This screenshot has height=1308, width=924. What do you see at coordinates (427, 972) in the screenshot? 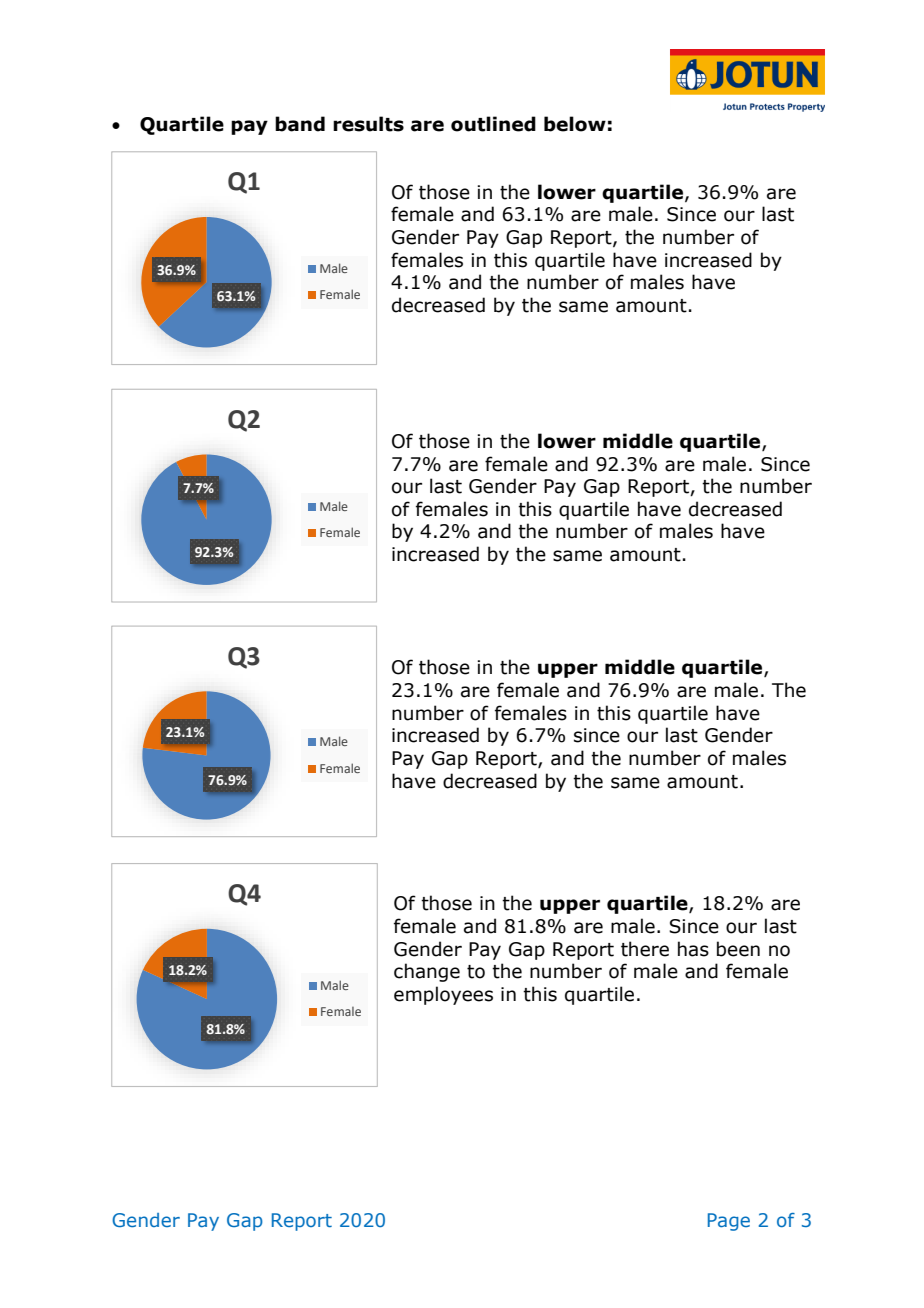
I see `change` at bounding box center [427, 972].
